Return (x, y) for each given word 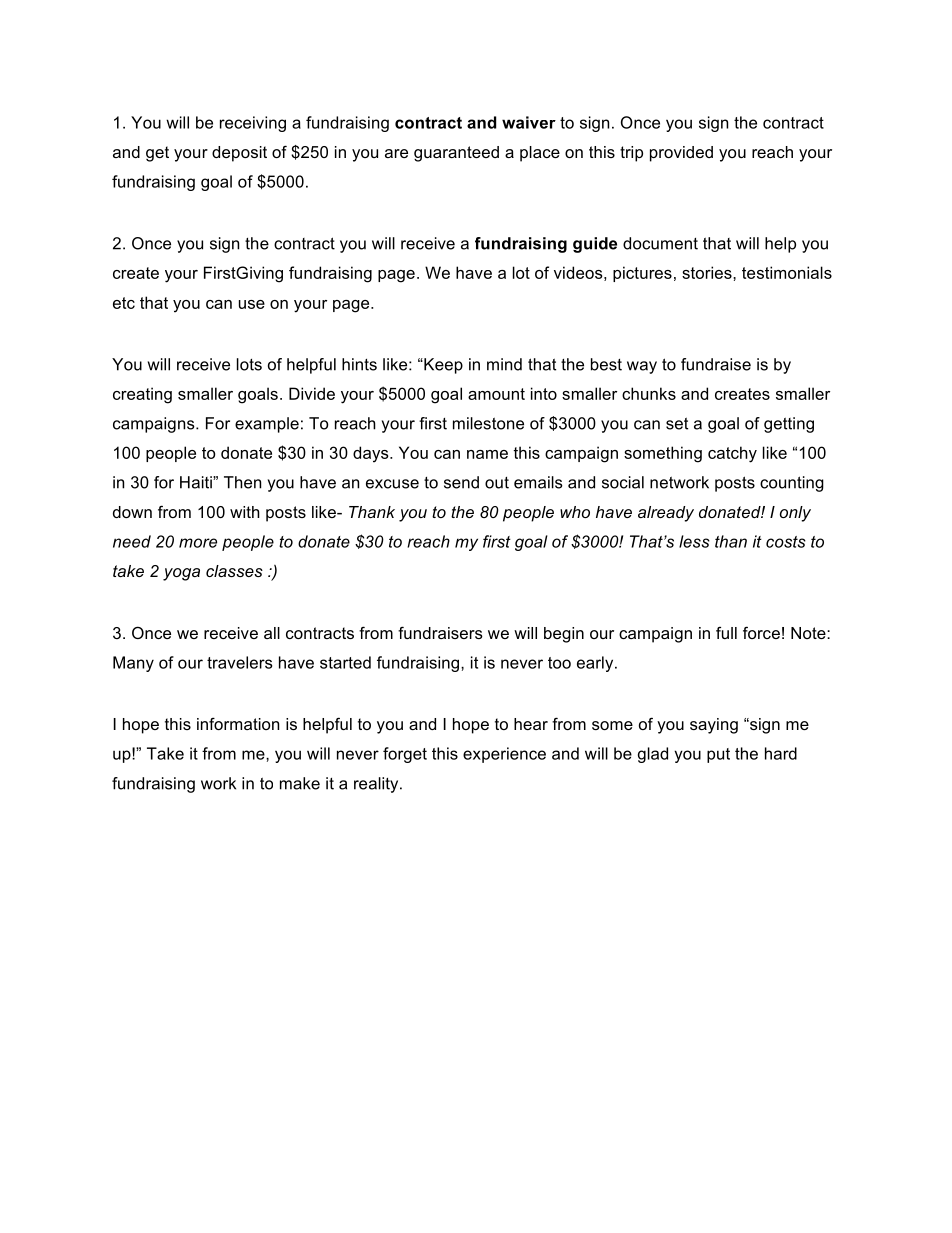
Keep (442, 366)
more (198, 543)
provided (681, 154)
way (642, 367)
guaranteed (456, 154)
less (694, 541)
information (238, 723)
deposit (239, 154)
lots (249, 364)
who (575, 512)
